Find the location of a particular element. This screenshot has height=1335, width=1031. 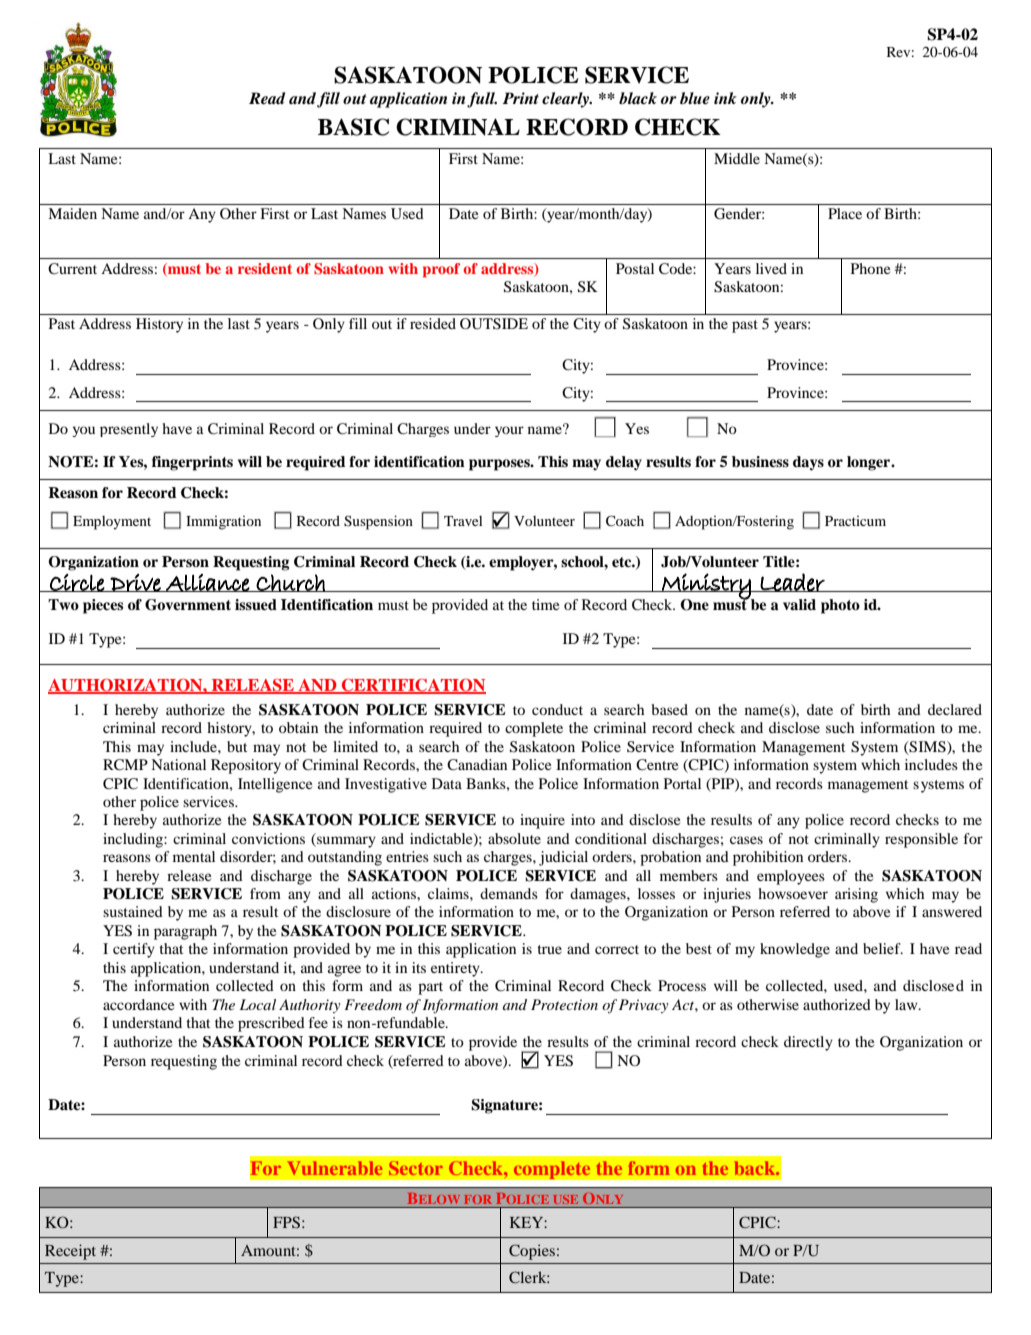

Sector is located at coordinates (416, 1168).
